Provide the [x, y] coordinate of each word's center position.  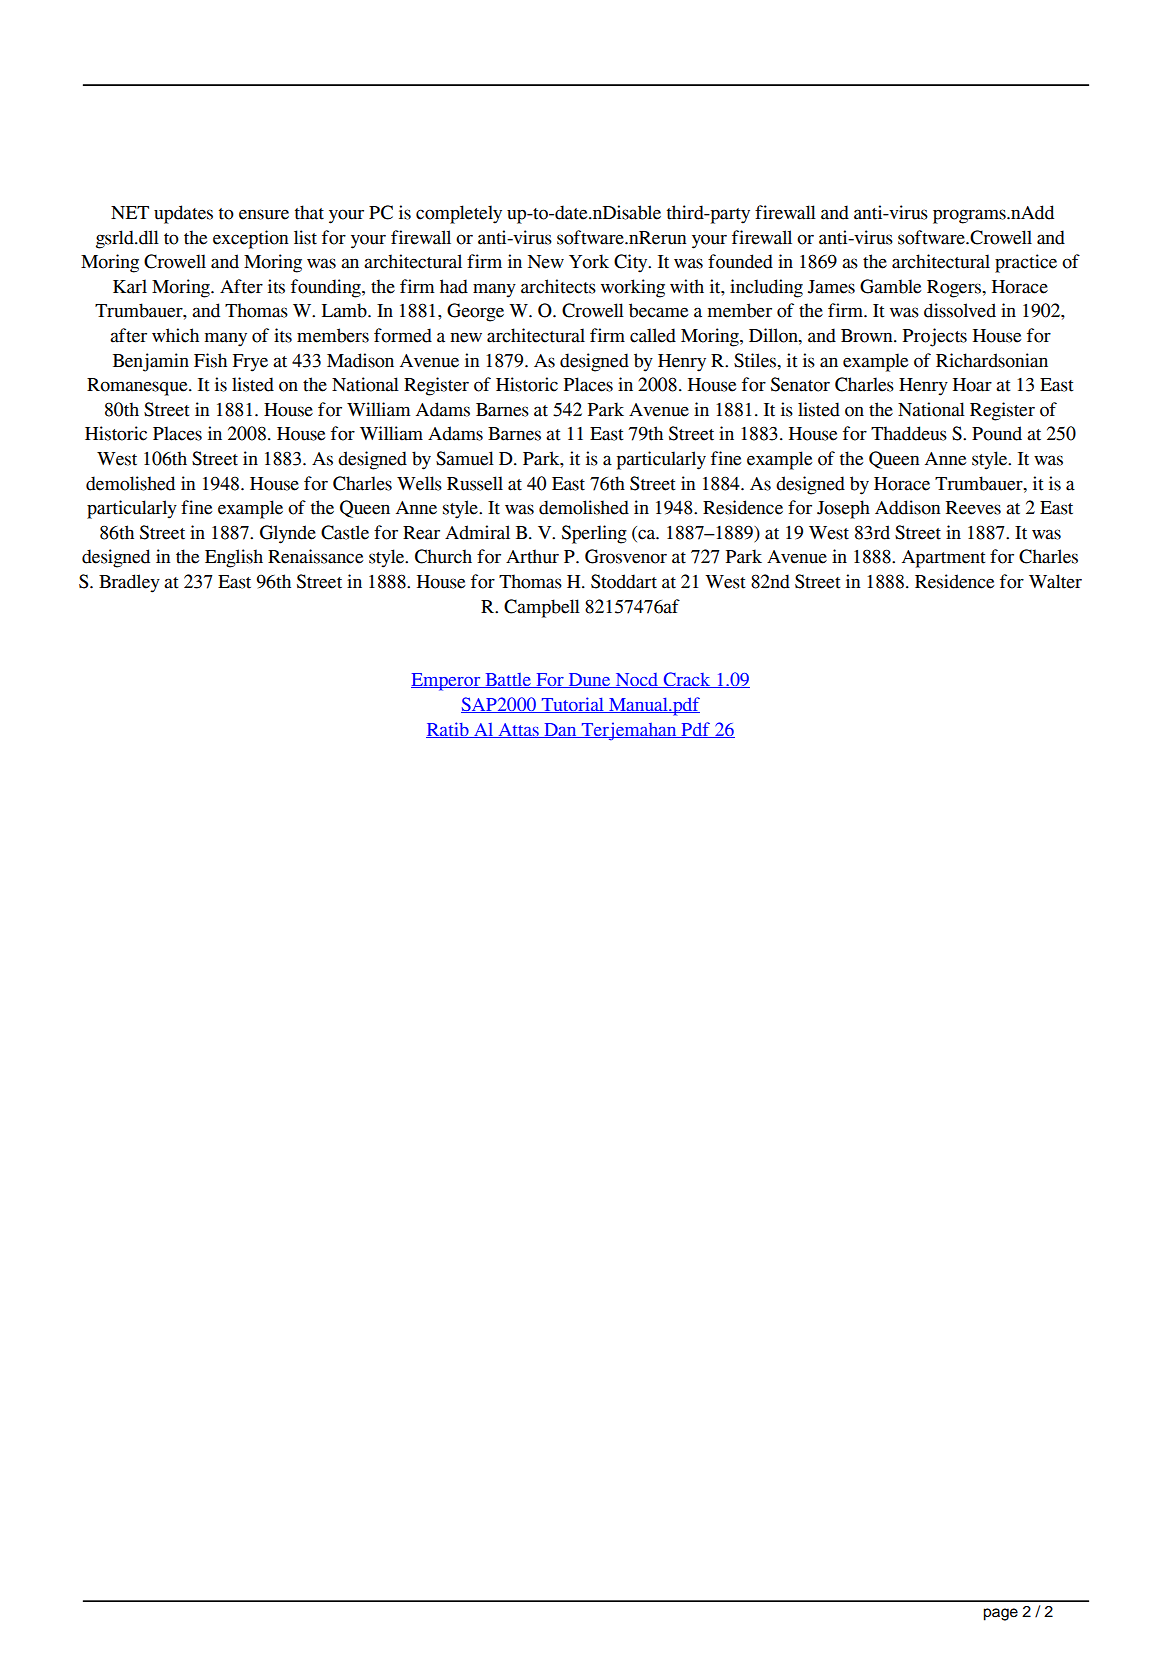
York [589, 261]
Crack [687, 680]
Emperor [447, 682]
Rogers [955, 289]
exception [250, 239]
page [1000, 1614]
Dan [560, 730]
